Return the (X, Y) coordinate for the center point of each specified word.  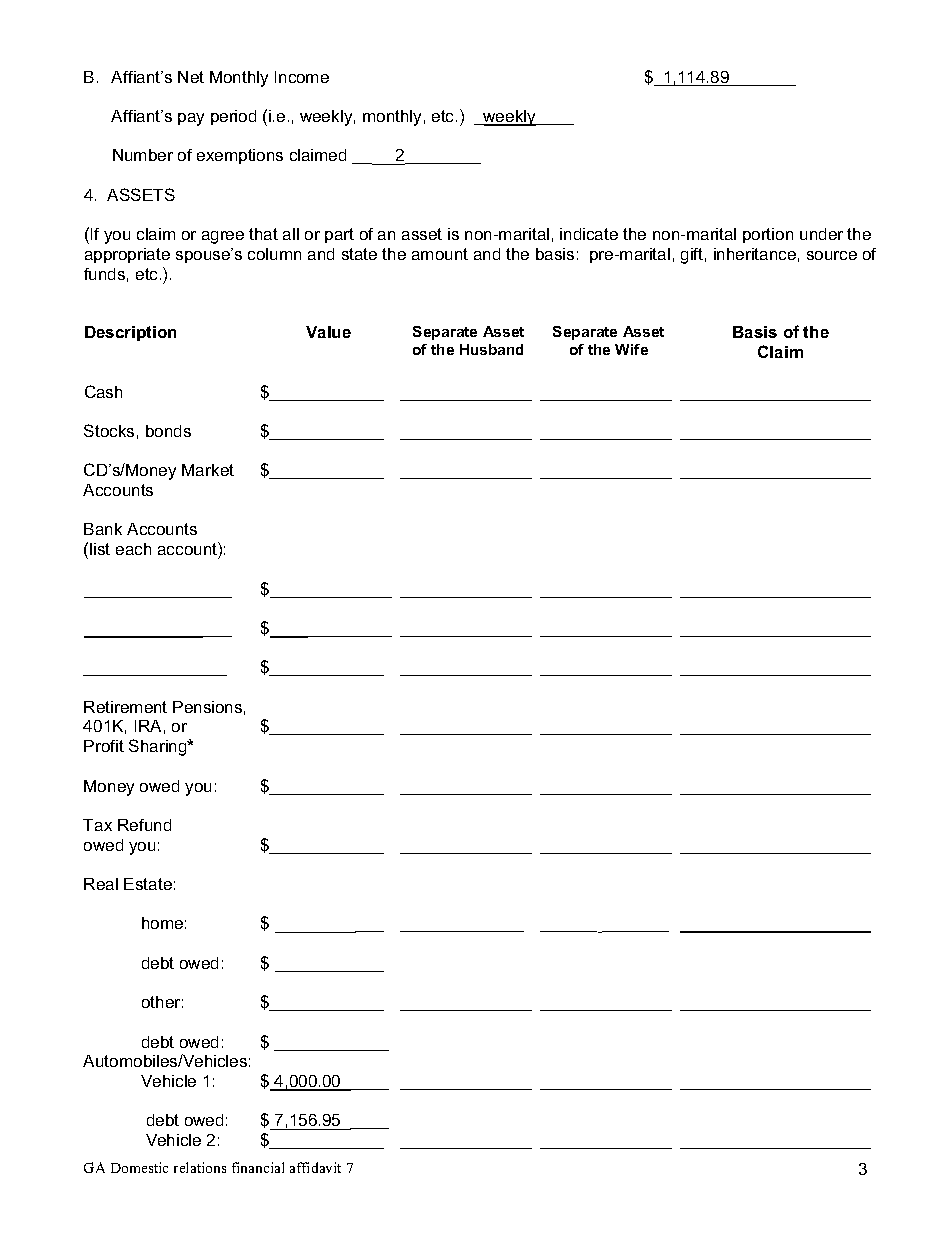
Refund (144, 825)
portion (768, 235)
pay (191, 119)
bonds (168, 431)
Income (302, 77)
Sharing (159, 747)
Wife (631, 349)
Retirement (125, 707)
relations (200, 1167)
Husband (491, 349)
